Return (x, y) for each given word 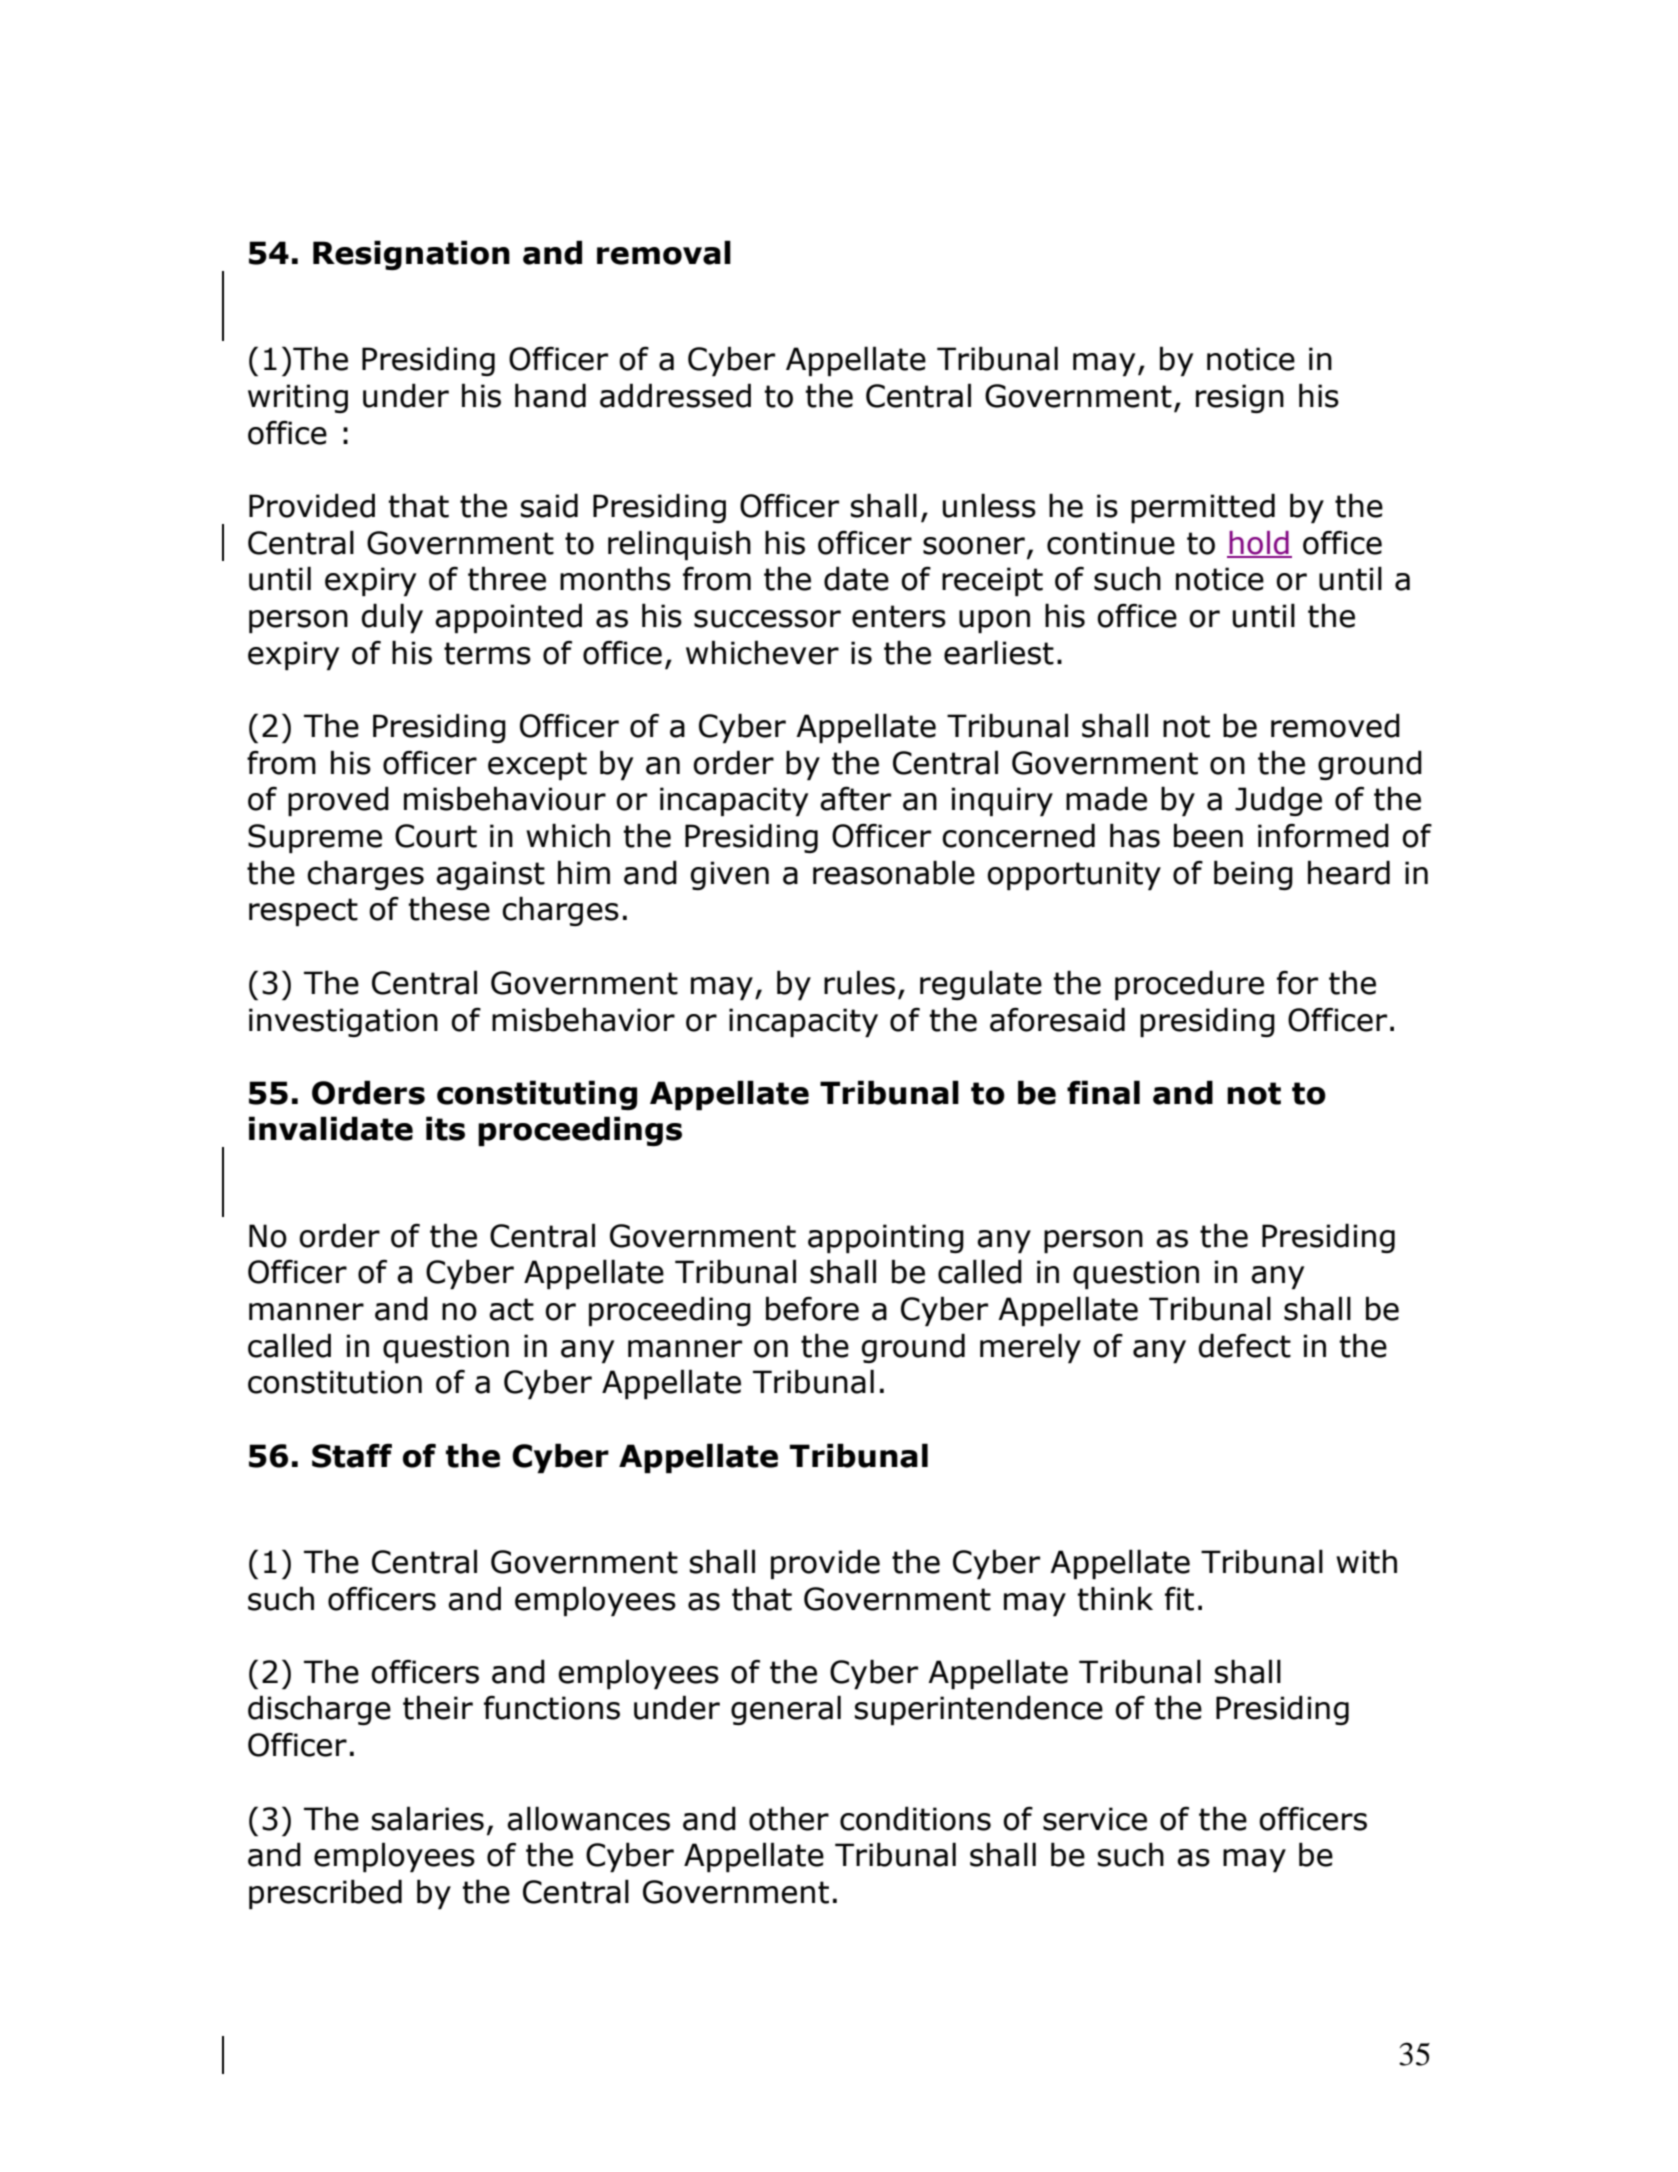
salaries (428, 1818)
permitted (1203, 508)
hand (550, 395)
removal (664, 252)
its (445, 1128)
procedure (1189, 985)
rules (859, 982)
